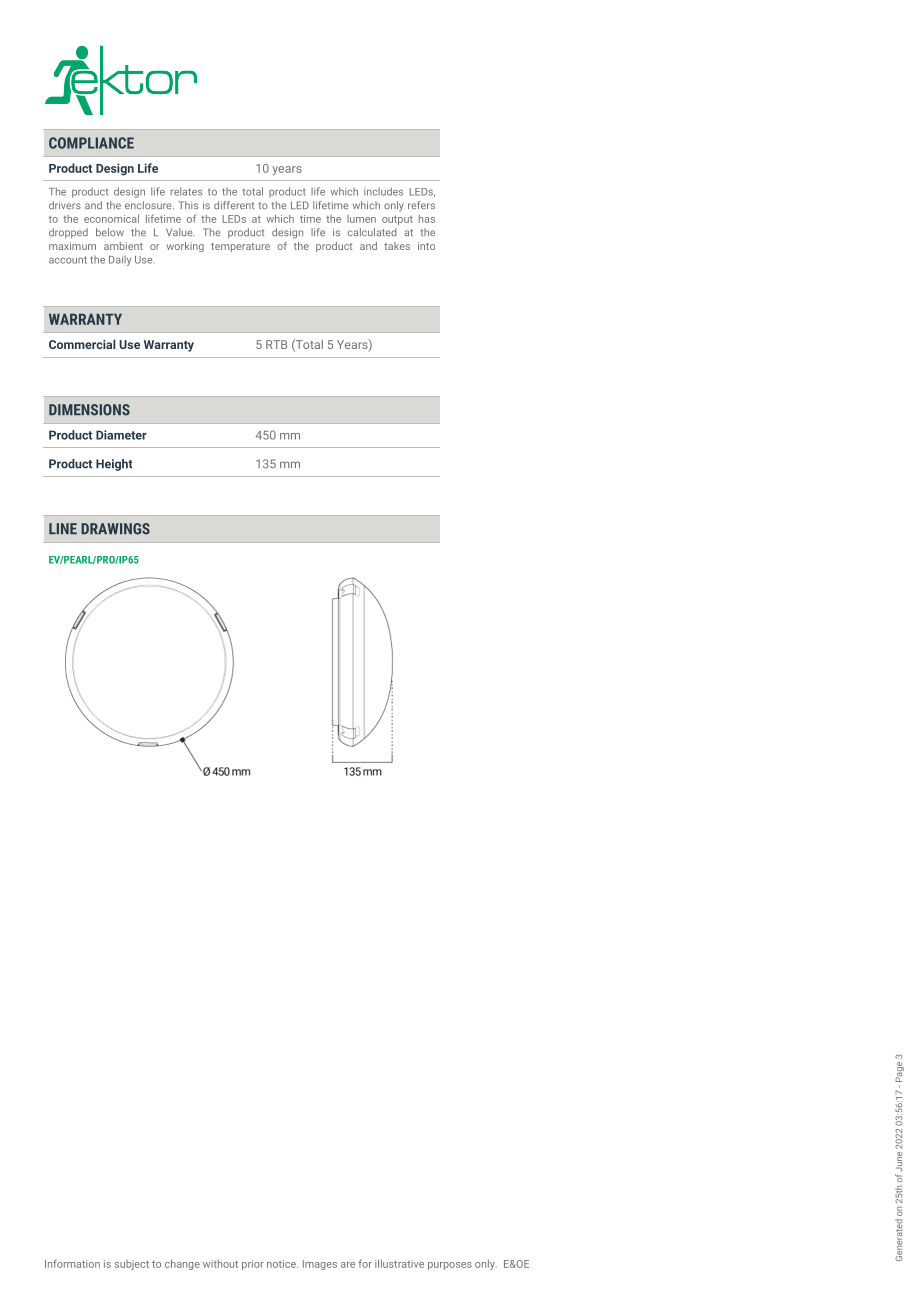 This page has width=924, height=1308. I want to click on into, so click(426, 246).
